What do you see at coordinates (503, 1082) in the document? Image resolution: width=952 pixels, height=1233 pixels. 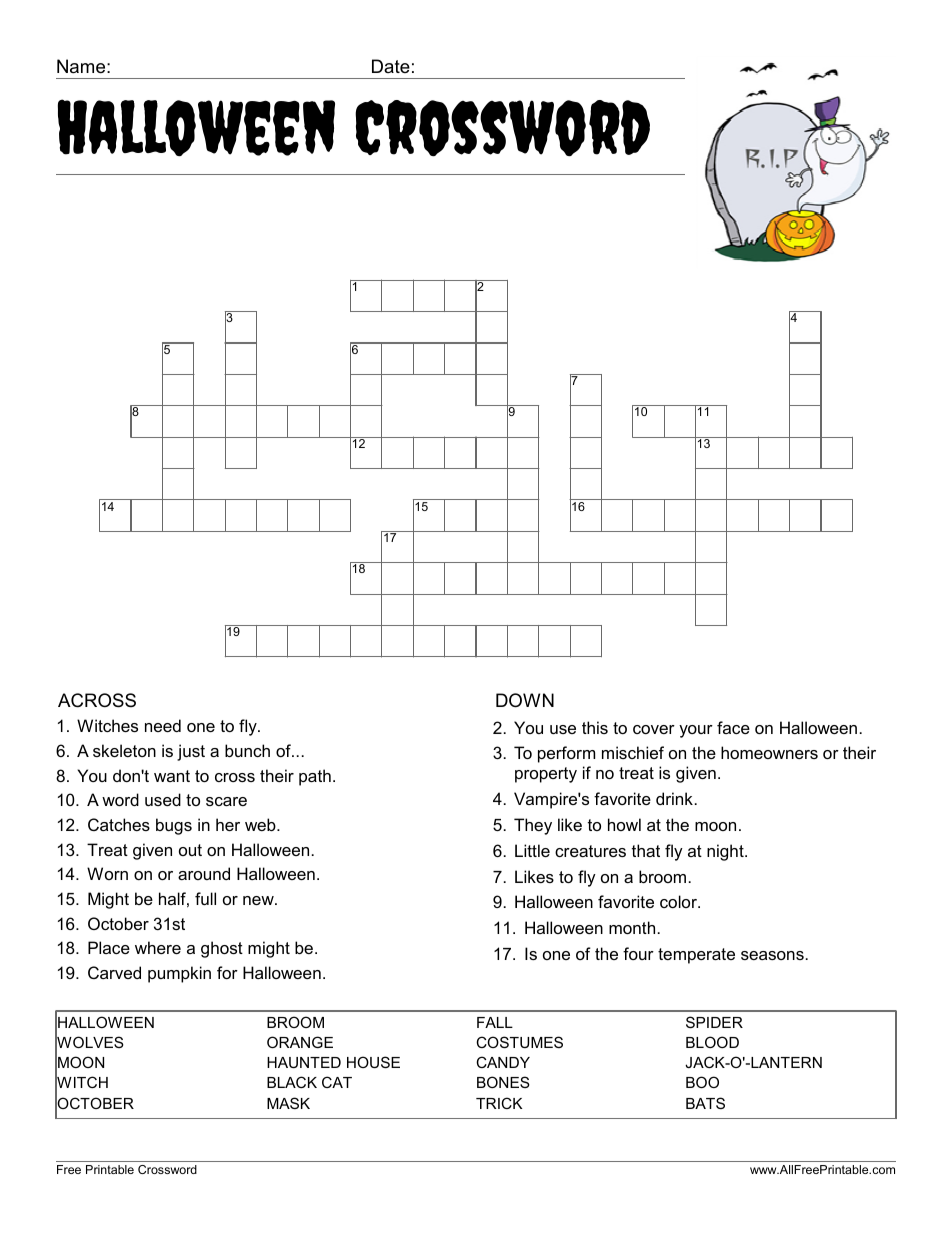 I see `BONES` at bounding box center [503, 1082].
